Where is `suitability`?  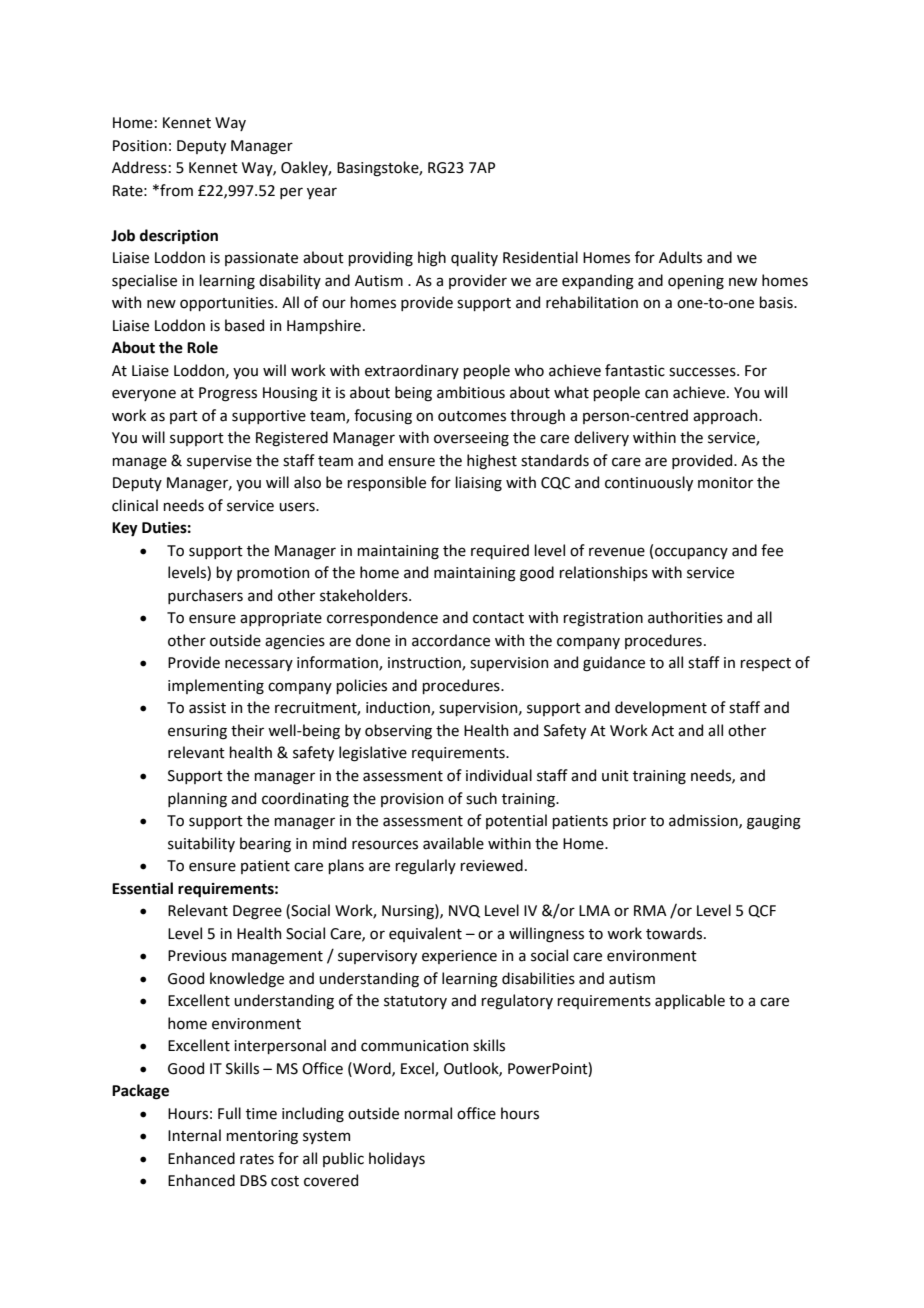
suitability is located at coordinates (201, 844).
